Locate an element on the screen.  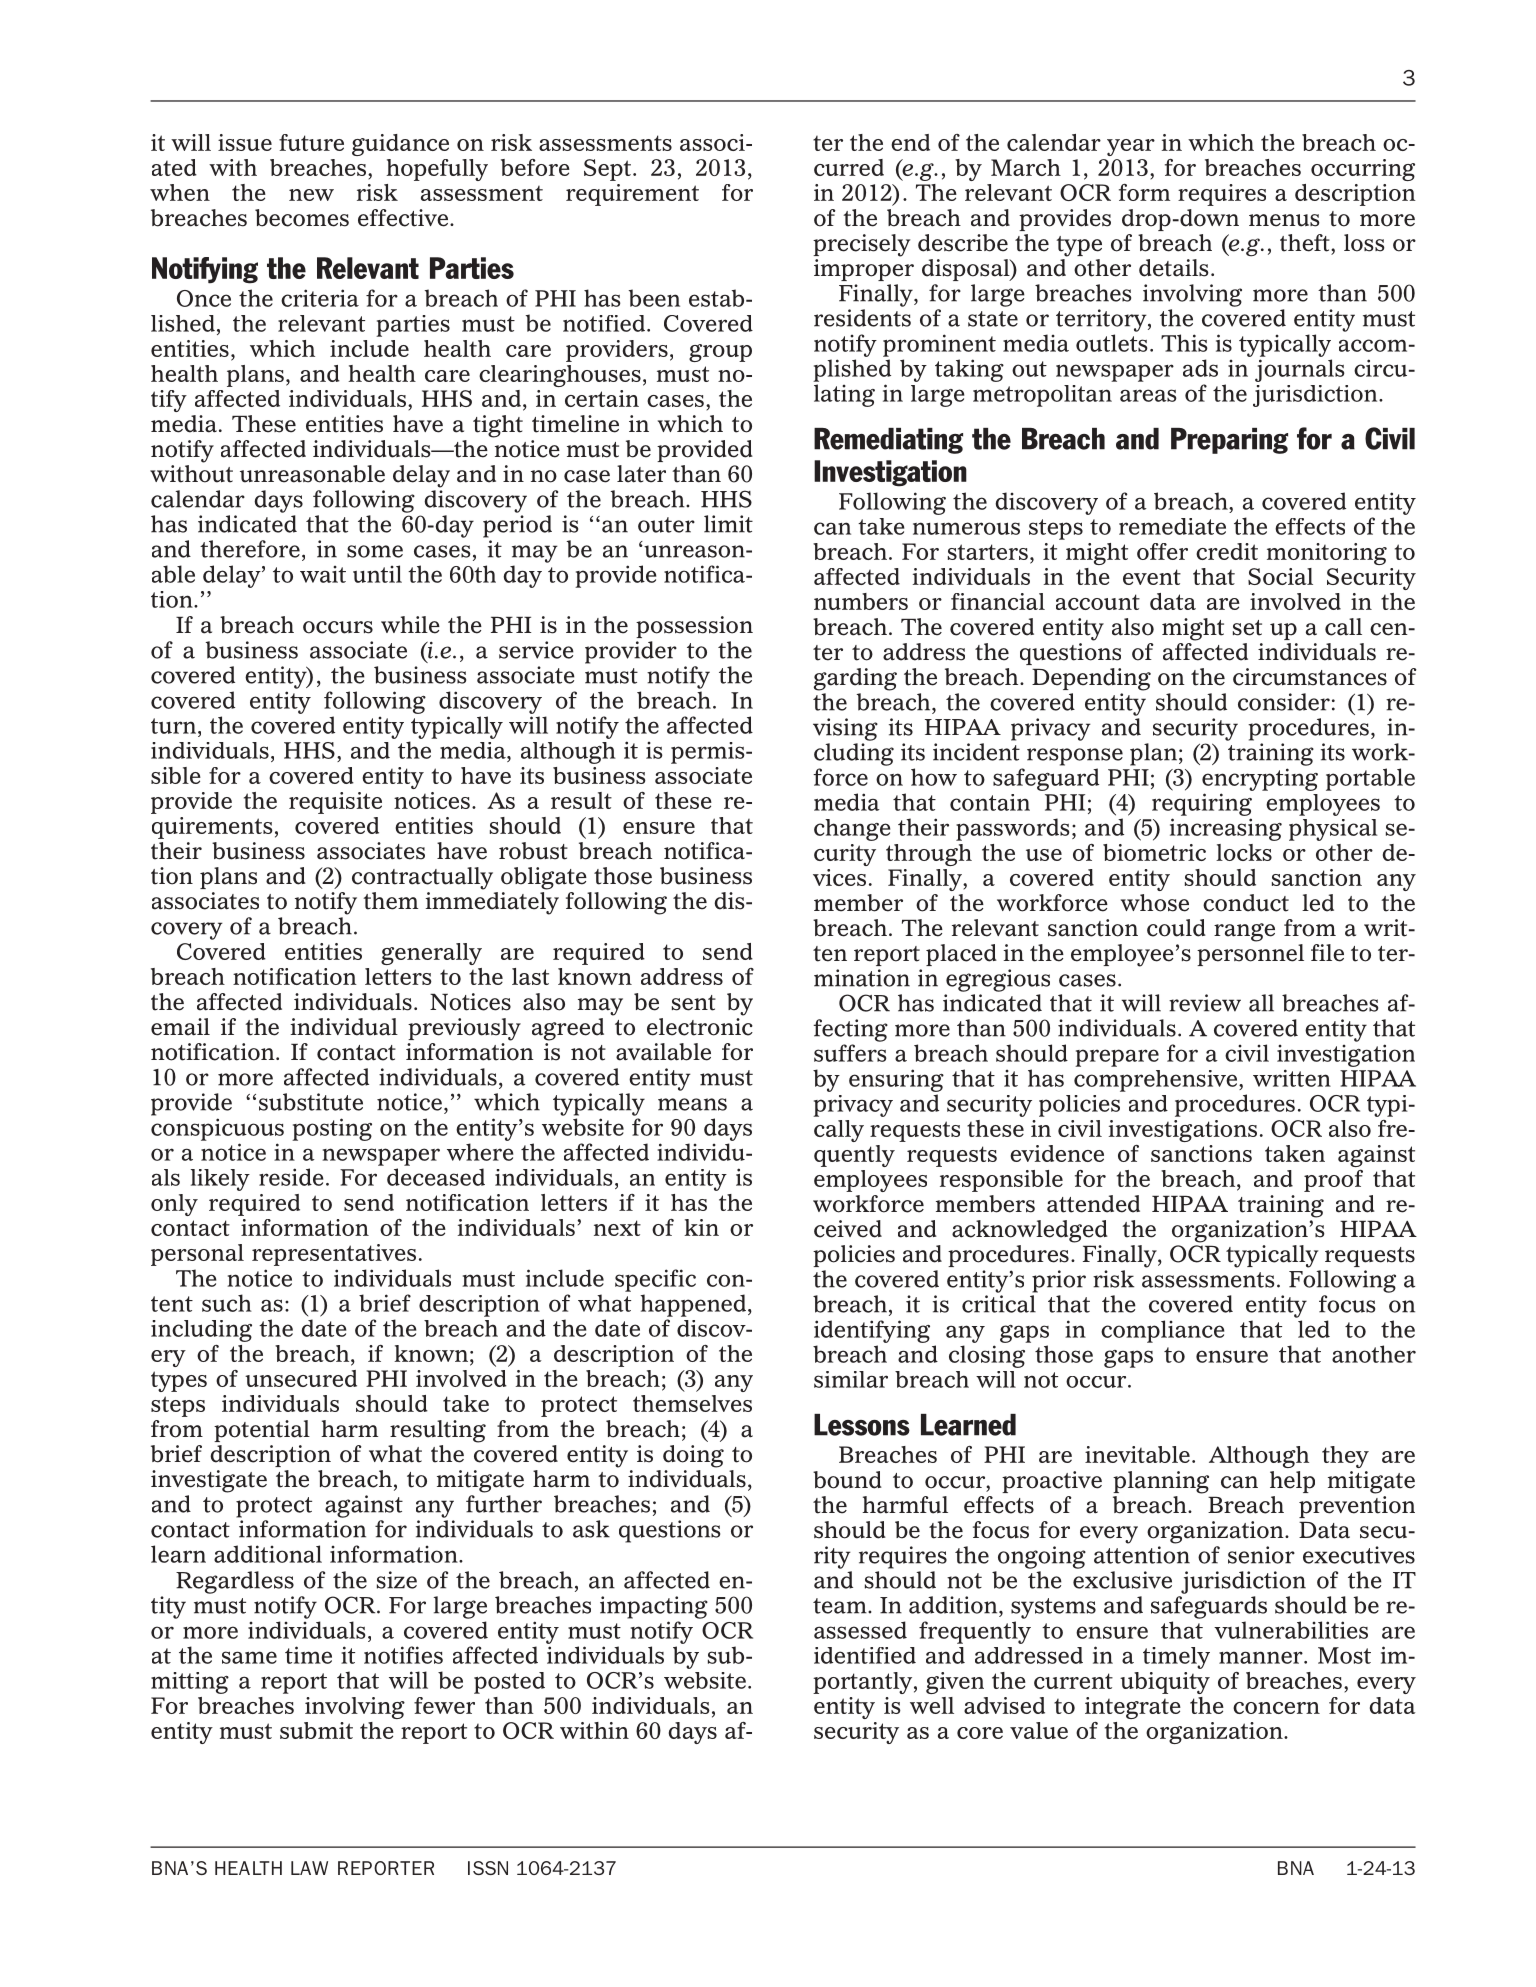
substitute is located at coordinates (311, 1102).
